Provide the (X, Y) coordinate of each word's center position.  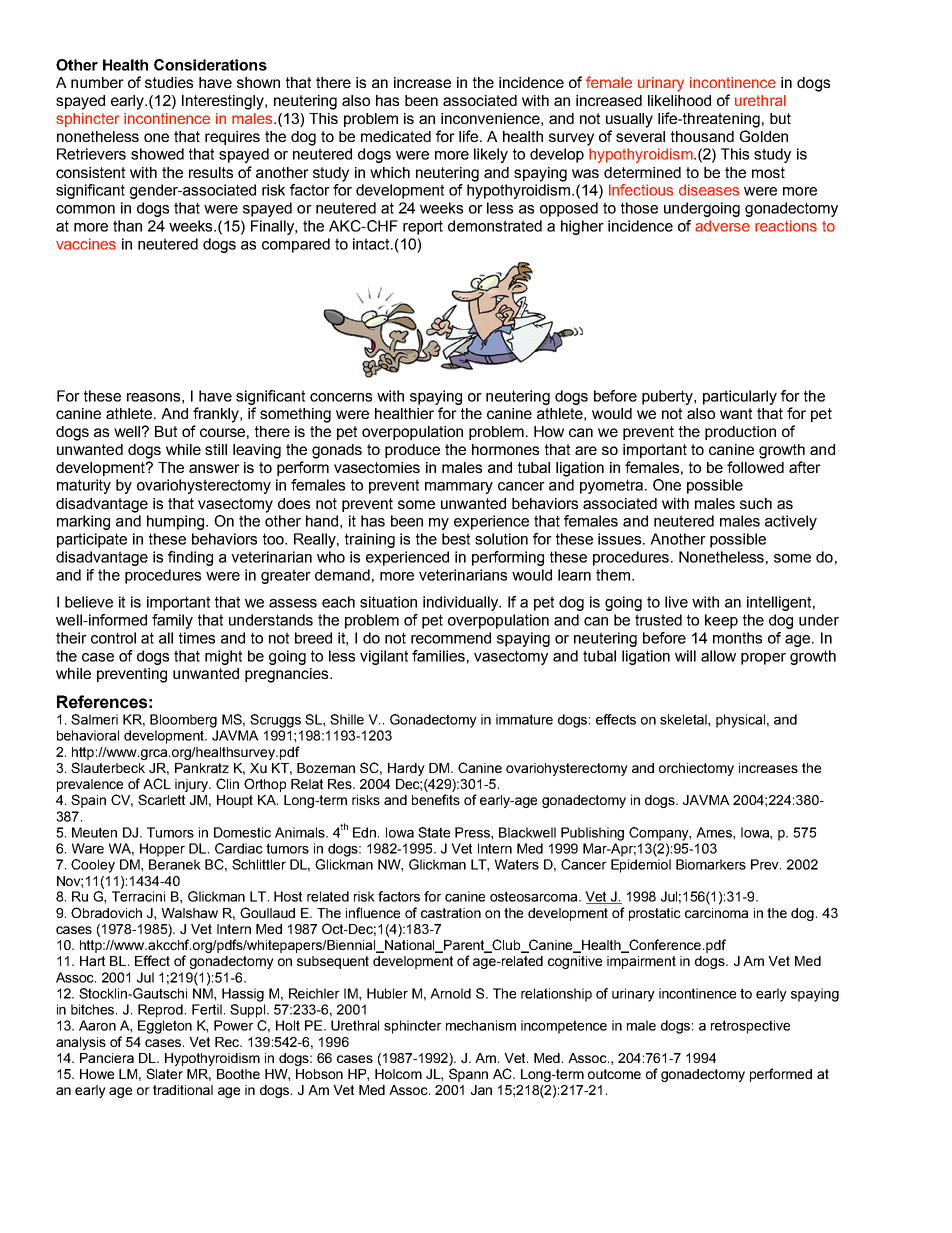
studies (169, 82)
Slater (164, 1073)
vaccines (86, 244)
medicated (396, 136)
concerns (341, 397)
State (434, 832)
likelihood (679, 100)
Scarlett (161, 799)
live (676, 602)
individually (462, 603)
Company (660, 834)
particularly (740, 397)
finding (190, 558)
